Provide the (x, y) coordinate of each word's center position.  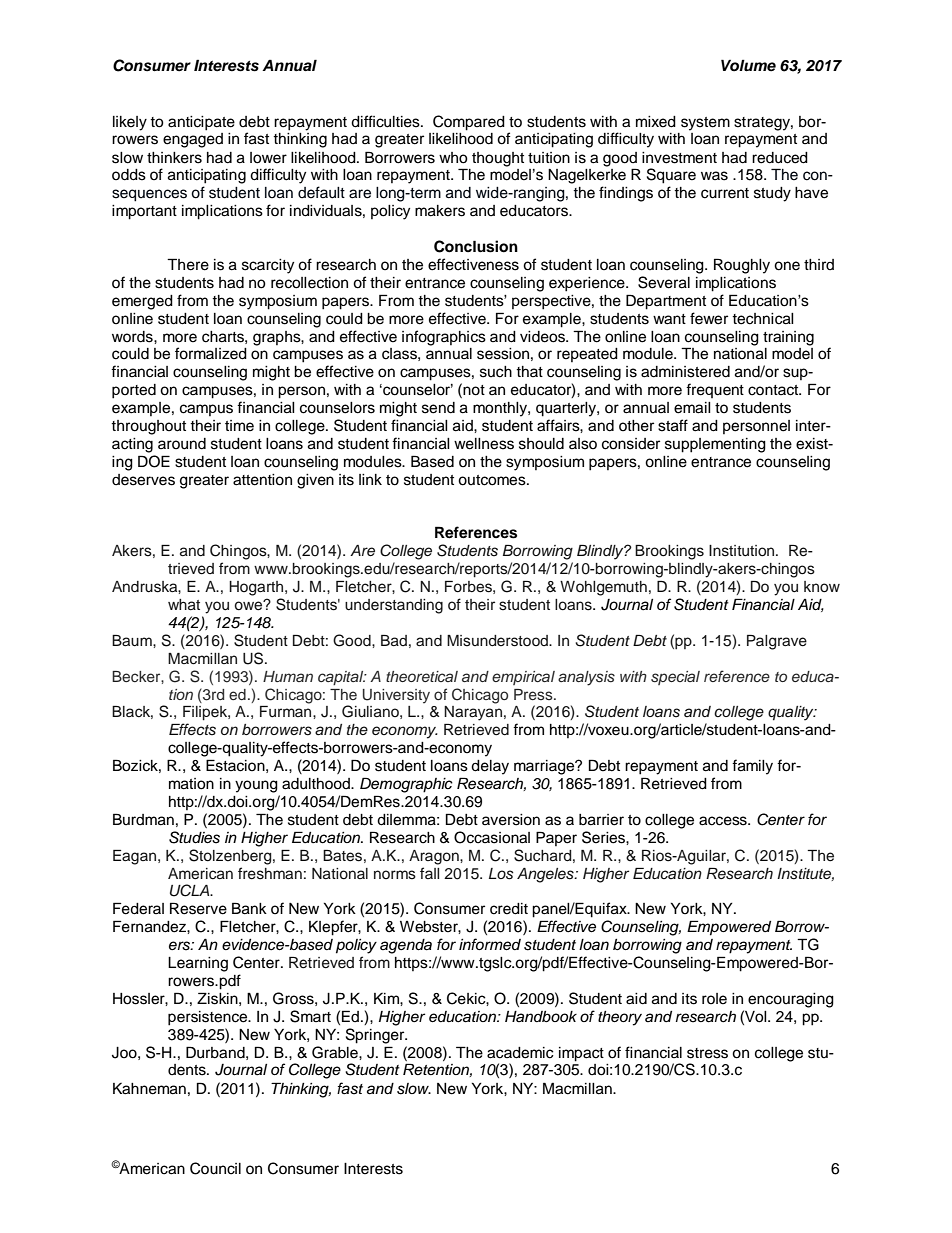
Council (215, 1168)
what (184, 604)
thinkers (174, 158)
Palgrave (777, 642)
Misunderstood (498, 641)
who (453, 158)
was (714, 176)
